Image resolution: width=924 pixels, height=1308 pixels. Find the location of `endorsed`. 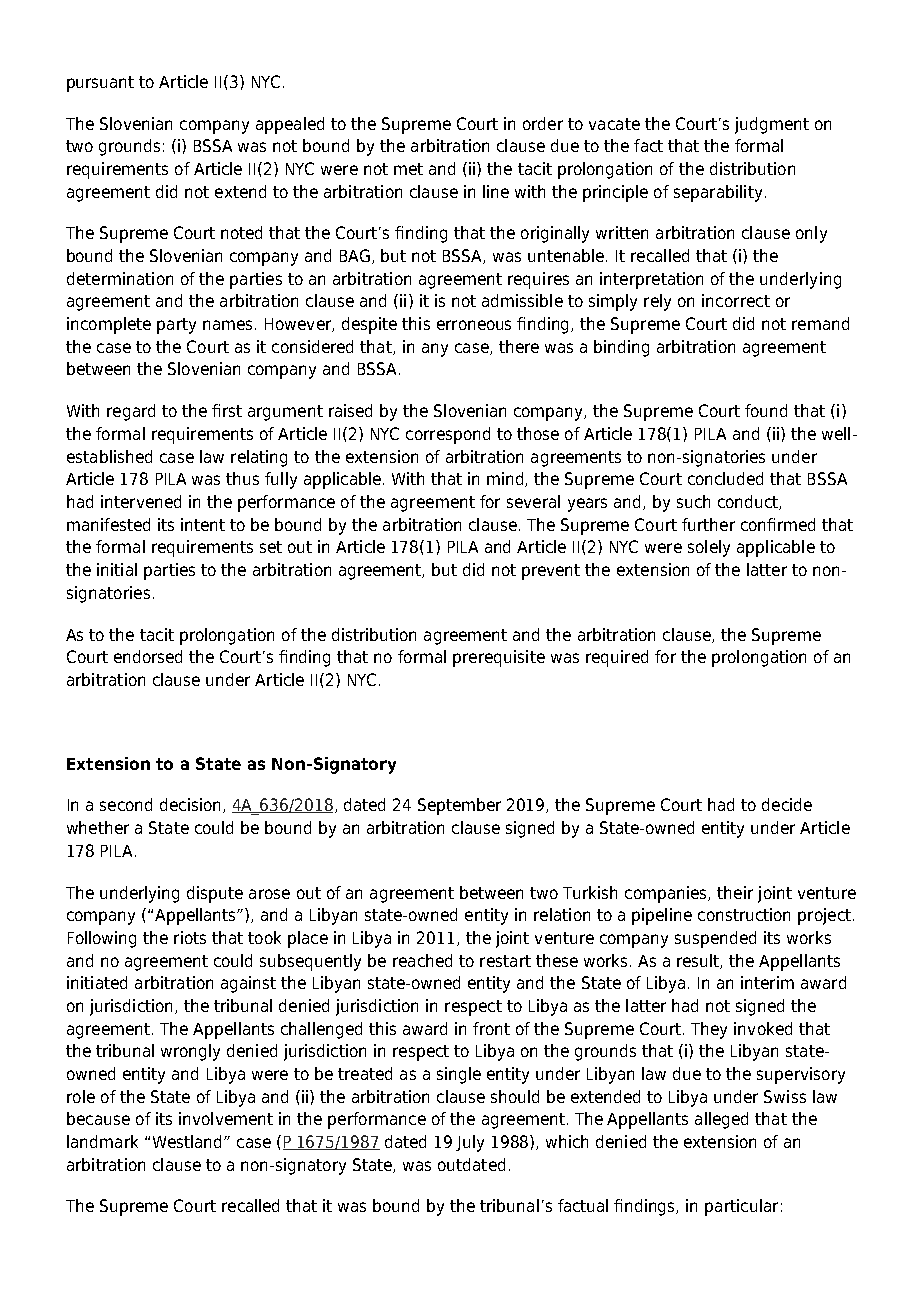

endorsed is located at coordinates (148, 656).
